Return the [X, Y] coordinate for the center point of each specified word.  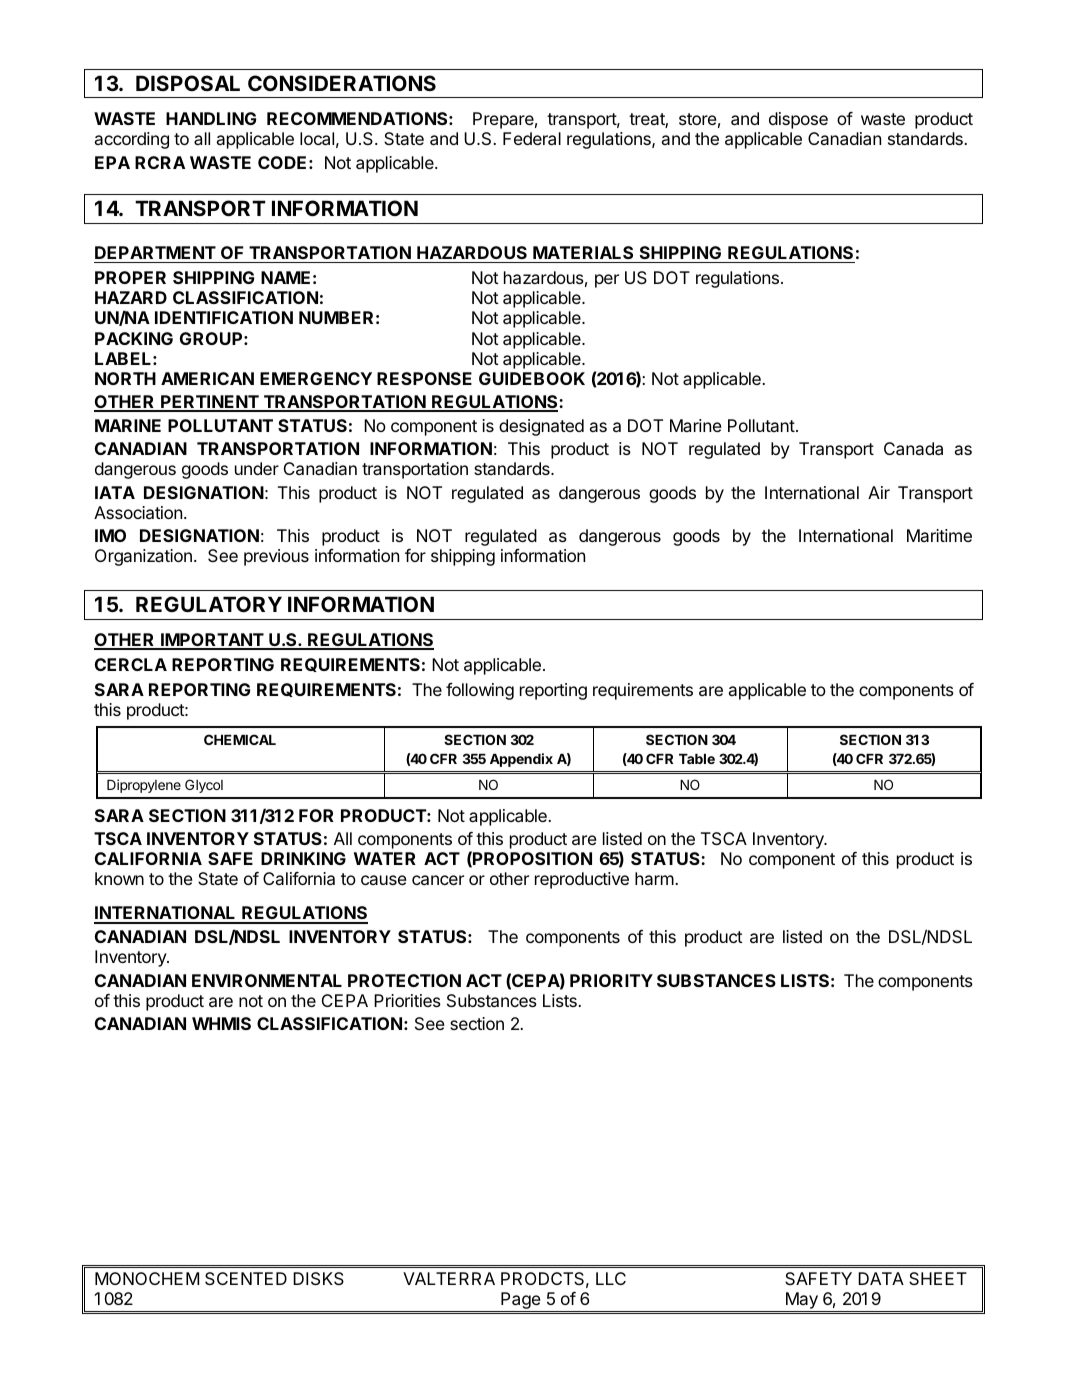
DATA [881, 1278]
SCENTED [246, 1278]
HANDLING [211, 118]
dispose [798, 120]
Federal [532, 138]
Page [520, 1302]
